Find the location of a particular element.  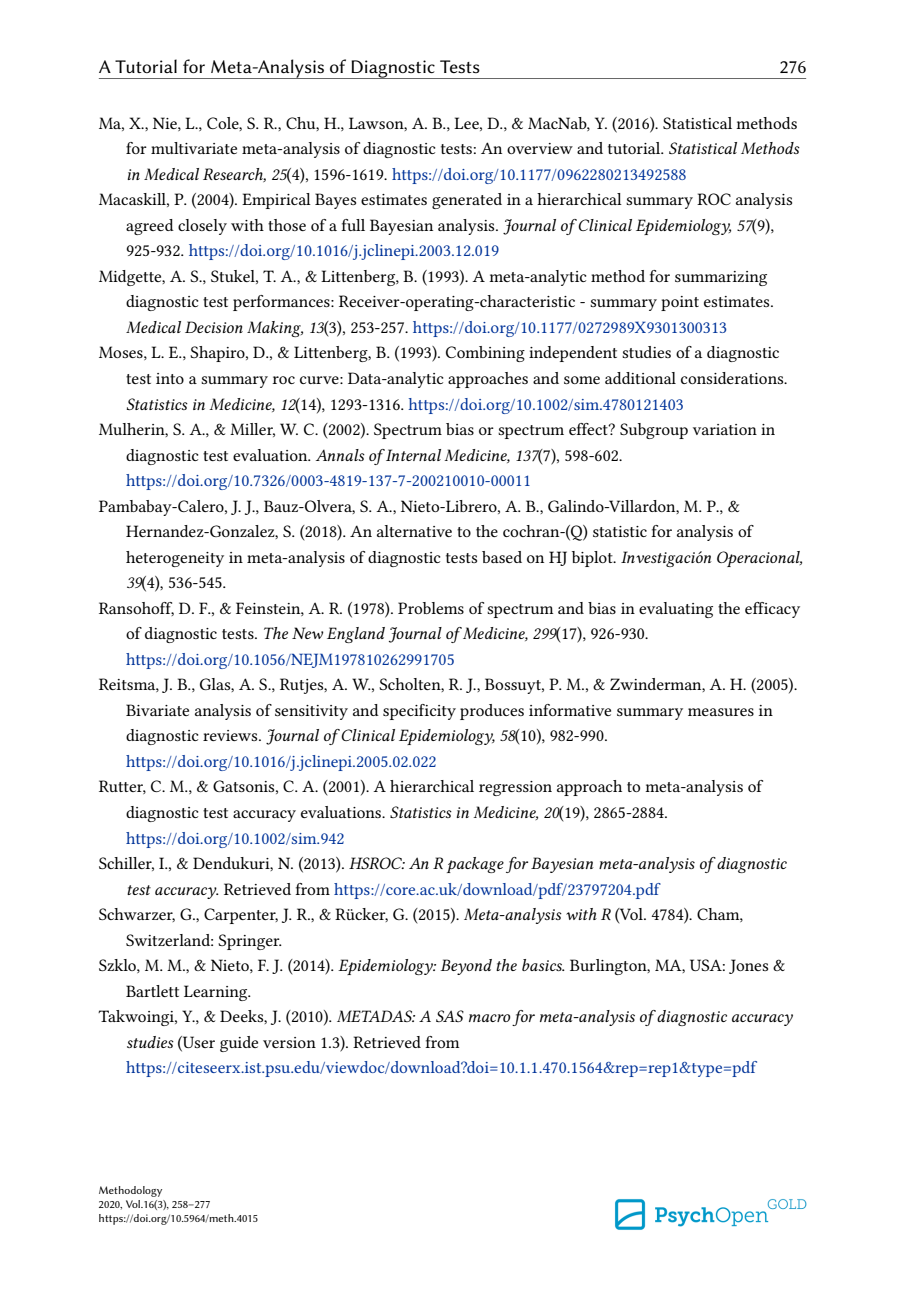

multivariate is located at coordinates (194, 148).
